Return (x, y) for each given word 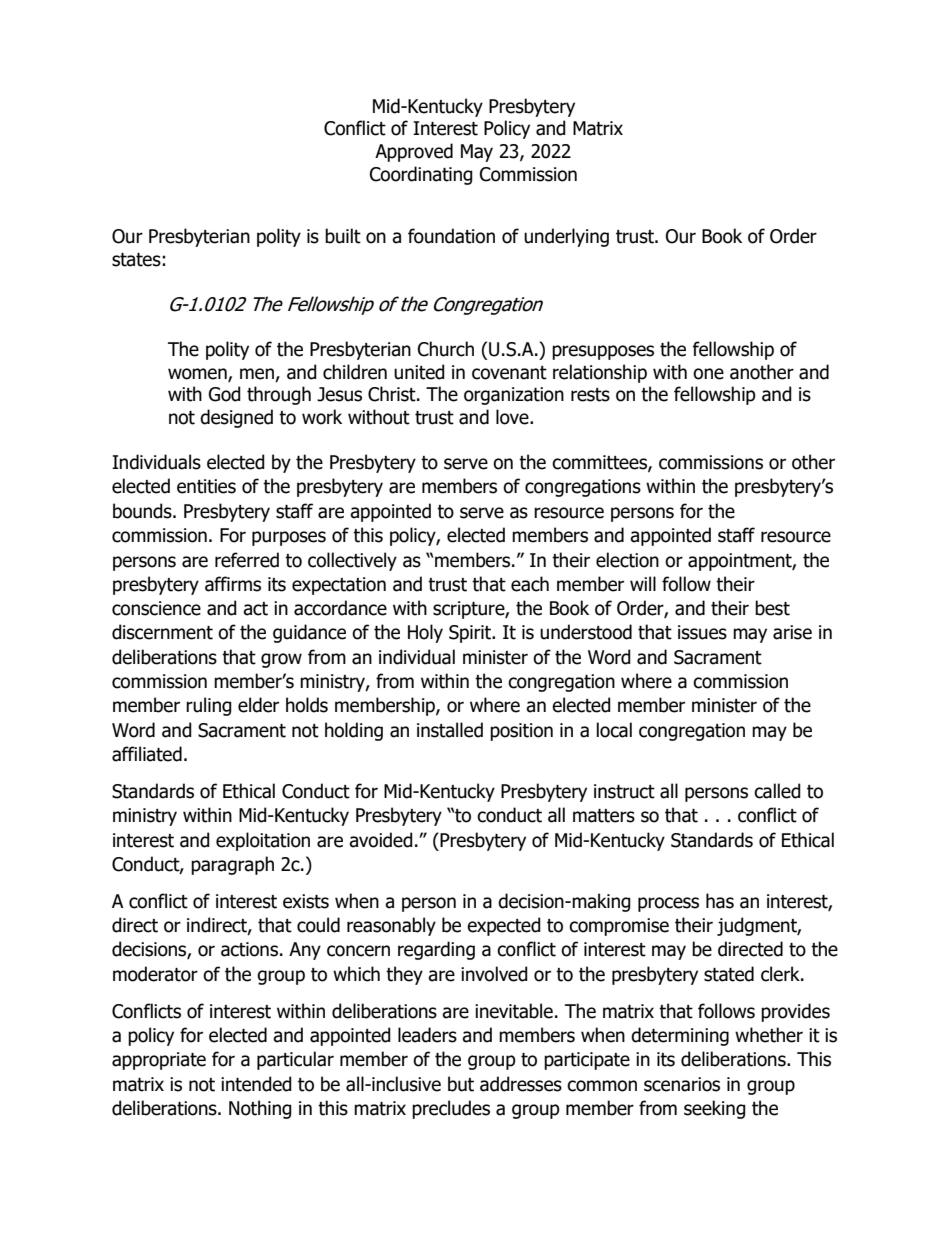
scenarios (682, 1084)
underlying (566, 237)
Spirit (471, 634)
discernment (162, 632)
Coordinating (421, 175)
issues (702, 632)
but (461, 1084)
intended (256, 1084)
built (343, 236)
